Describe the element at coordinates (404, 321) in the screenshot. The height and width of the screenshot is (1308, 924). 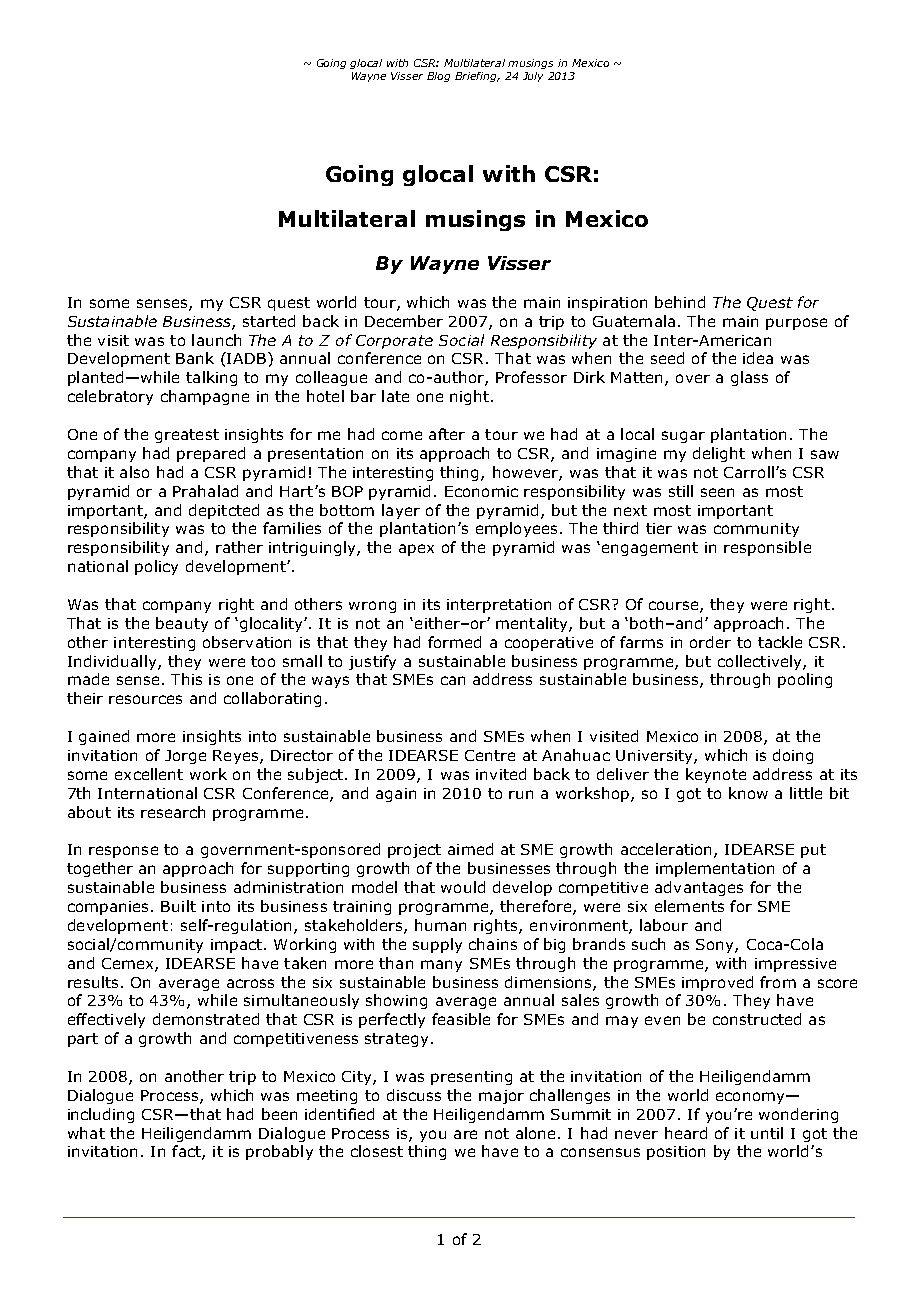
I see `December` at that location.
